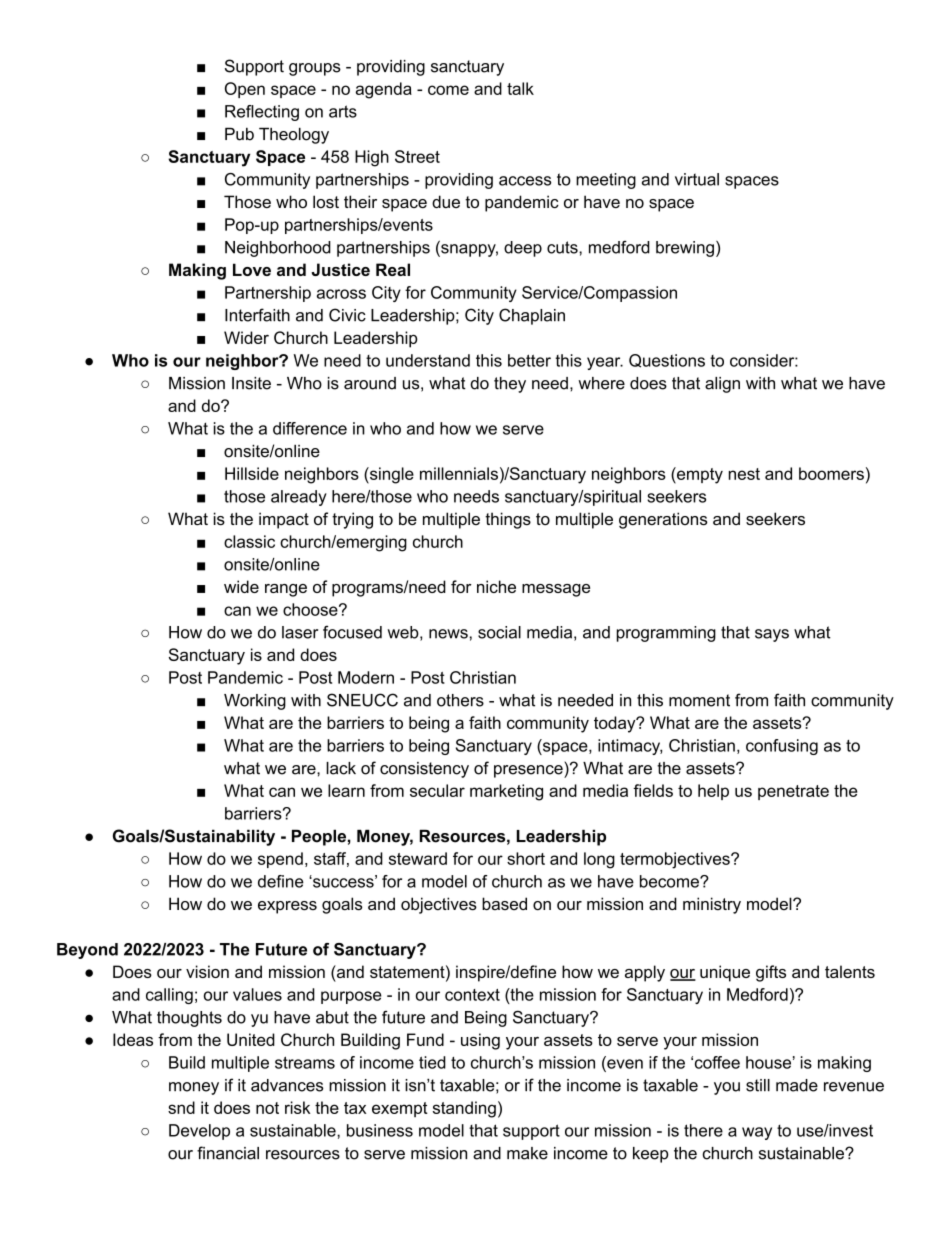 The width and height of the document is (952, 1233). Describe the element at coordinates (772, 635) in the document. I see `says` at that location.
